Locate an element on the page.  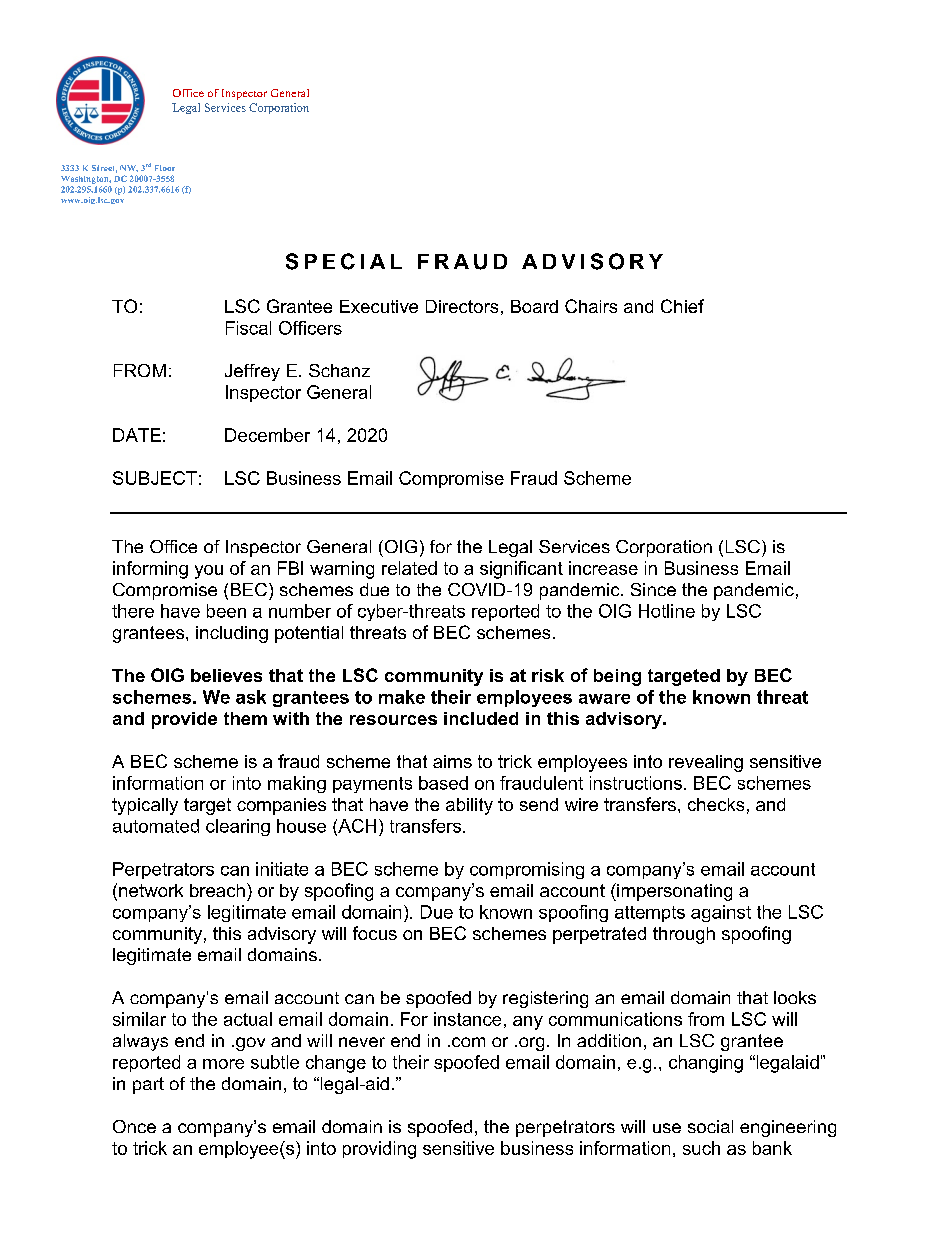
clearing is located at coordinates (238, 827).
